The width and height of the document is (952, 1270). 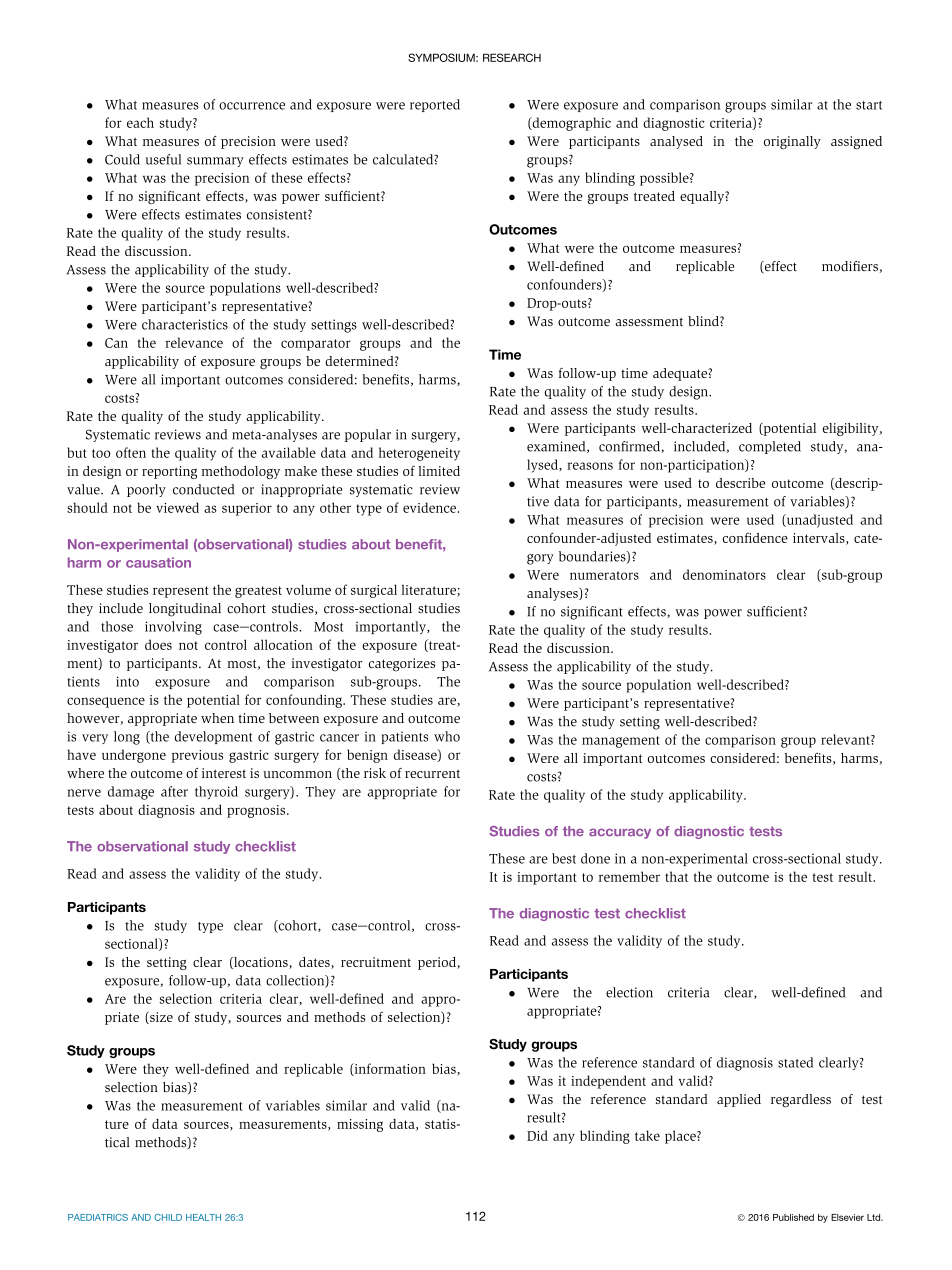 What do you see at coordinates (435, 105) in the document?
I see `reported` at bounding box center [435, 105].
